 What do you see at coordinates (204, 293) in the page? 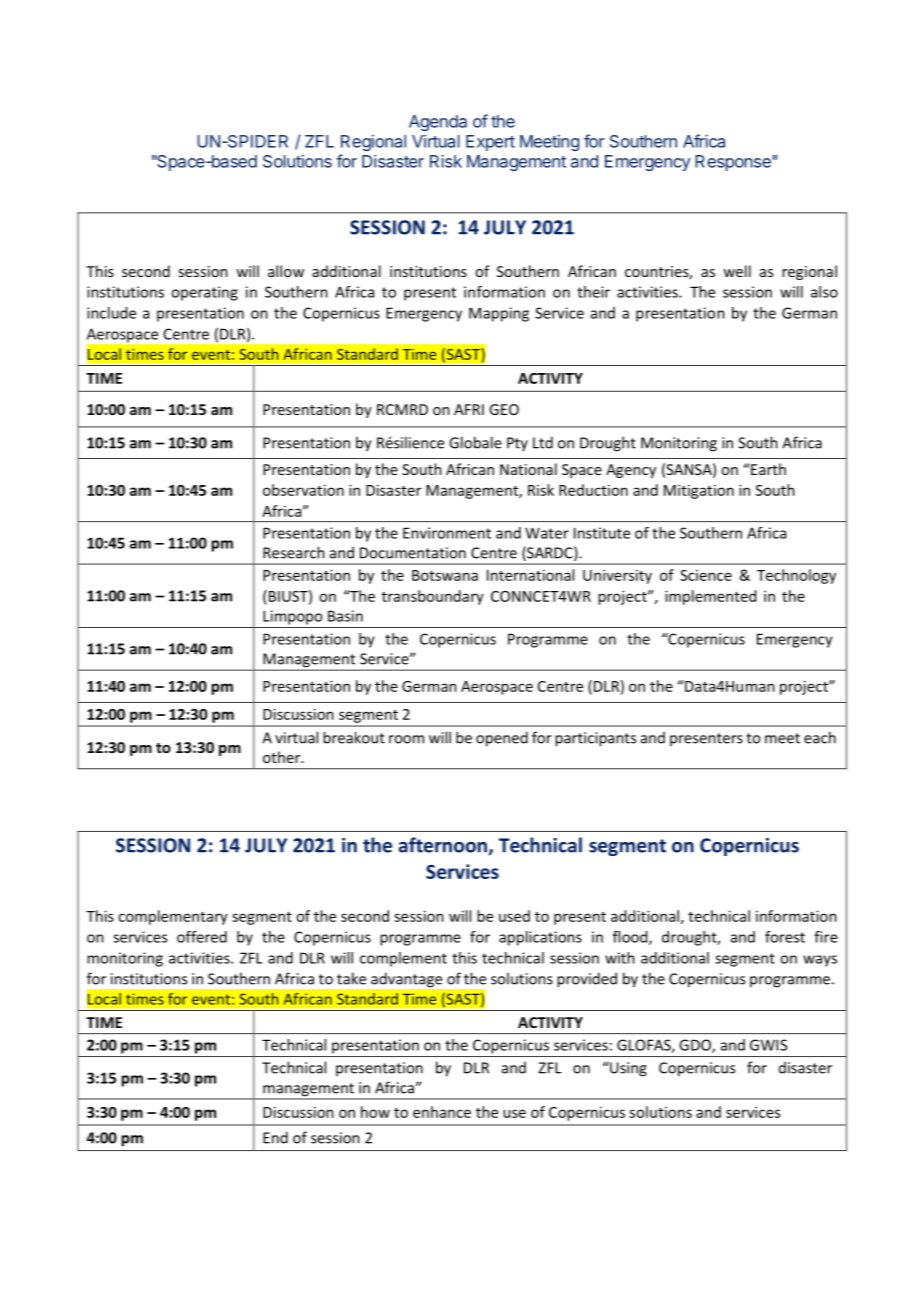
I see `operating` at bounding box center [204, 293].
